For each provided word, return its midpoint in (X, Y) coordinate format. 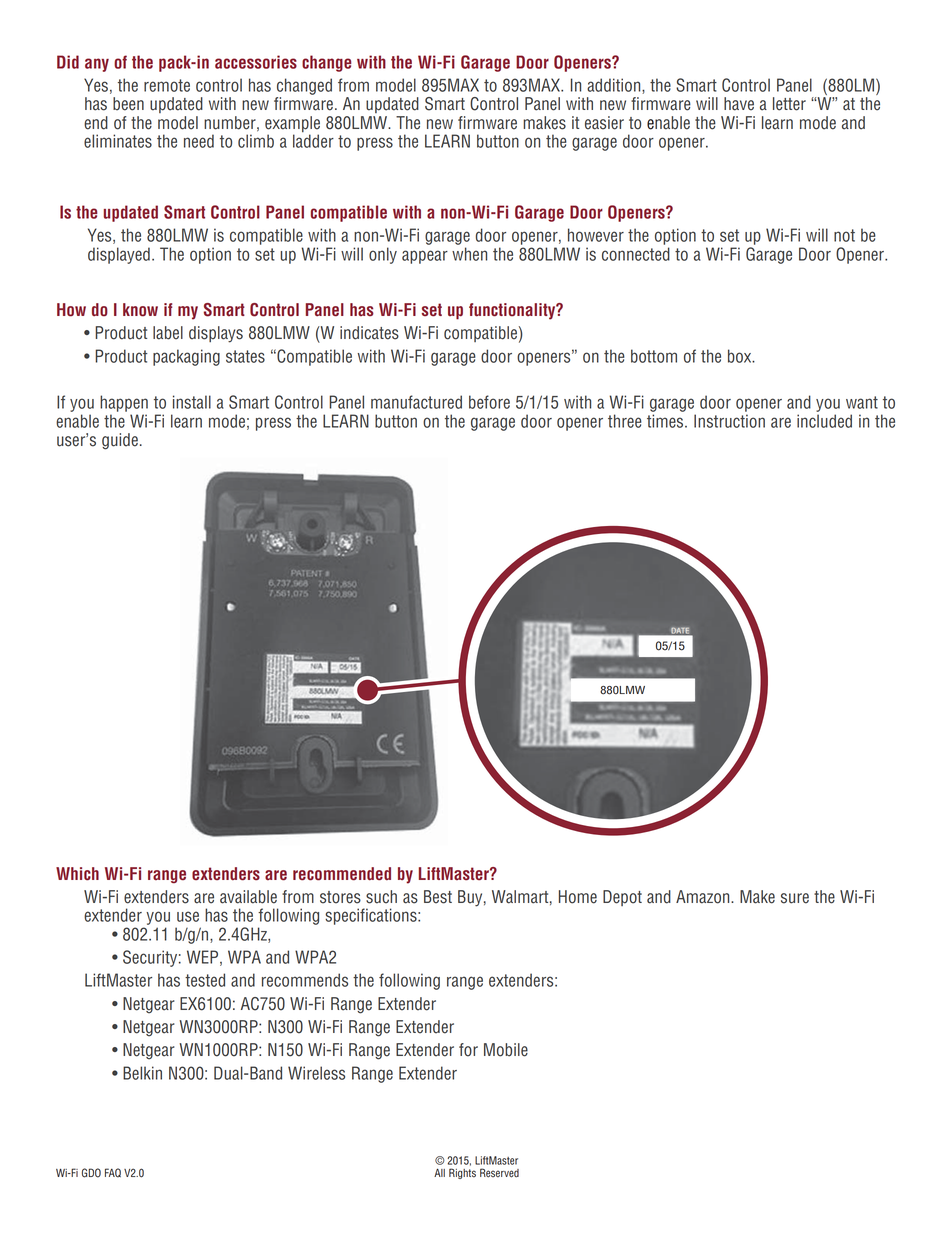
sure (795, 898)
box (741, 356)
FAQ (113, 1173)
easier (604, 123)
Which (77, 874)
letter (789, 104)
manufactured (416, 402)
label (168, 333)
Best (438, 897)
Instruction (729, 421)
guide (120, 441)
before (489, 402)
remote (167, 85)
